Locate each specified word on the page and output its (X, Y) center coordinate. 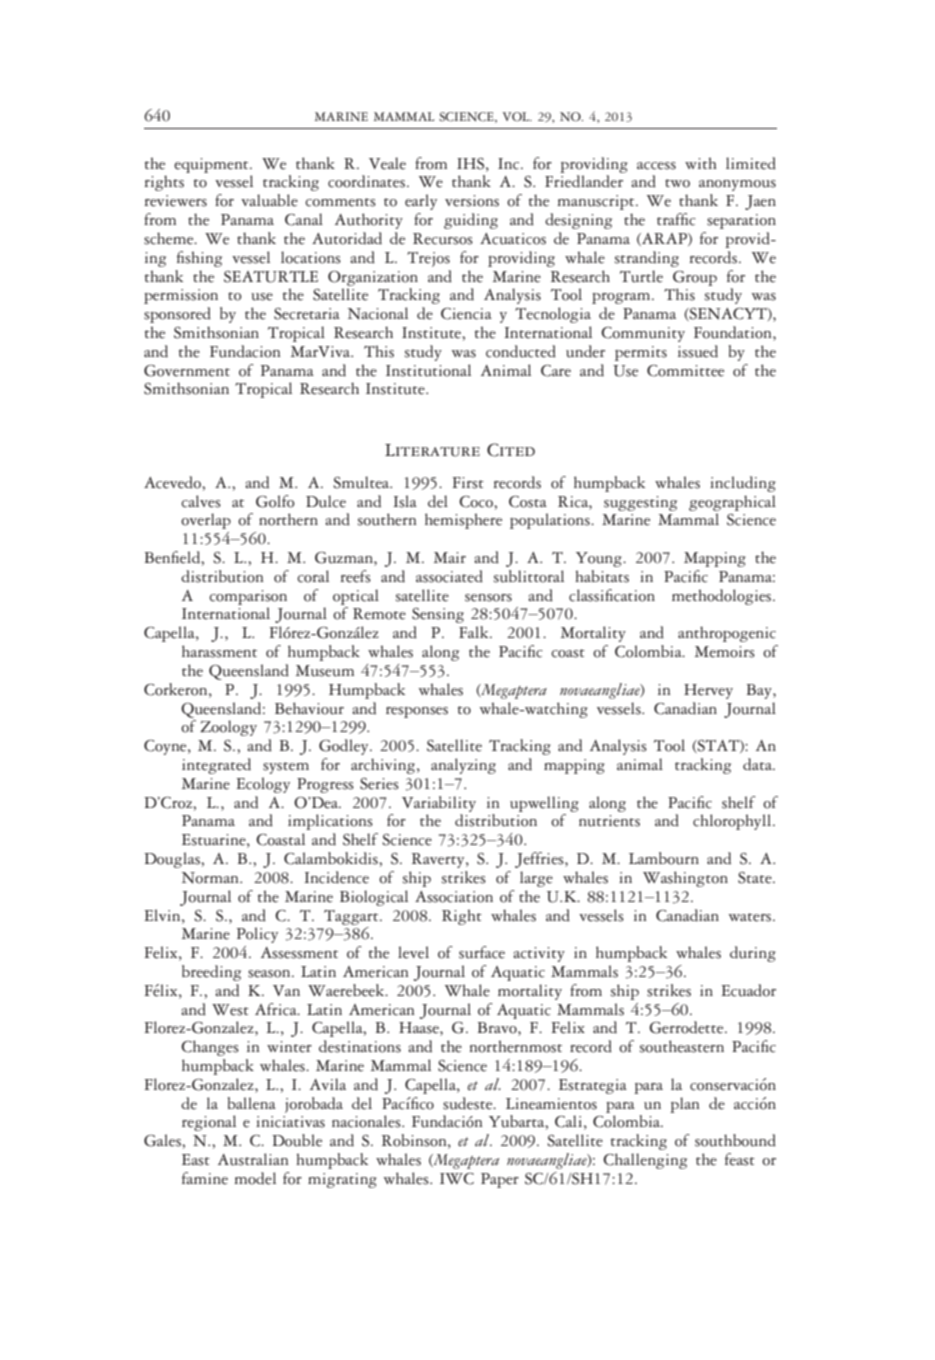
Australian (253, 1159)
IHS (472, 164)
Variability (439, 804)
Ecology (263, 785)
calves (201, 501)
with (700, 163)
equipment (212, 165)
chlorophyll (733, 822)
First (468, 483)
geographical (732, 503)
